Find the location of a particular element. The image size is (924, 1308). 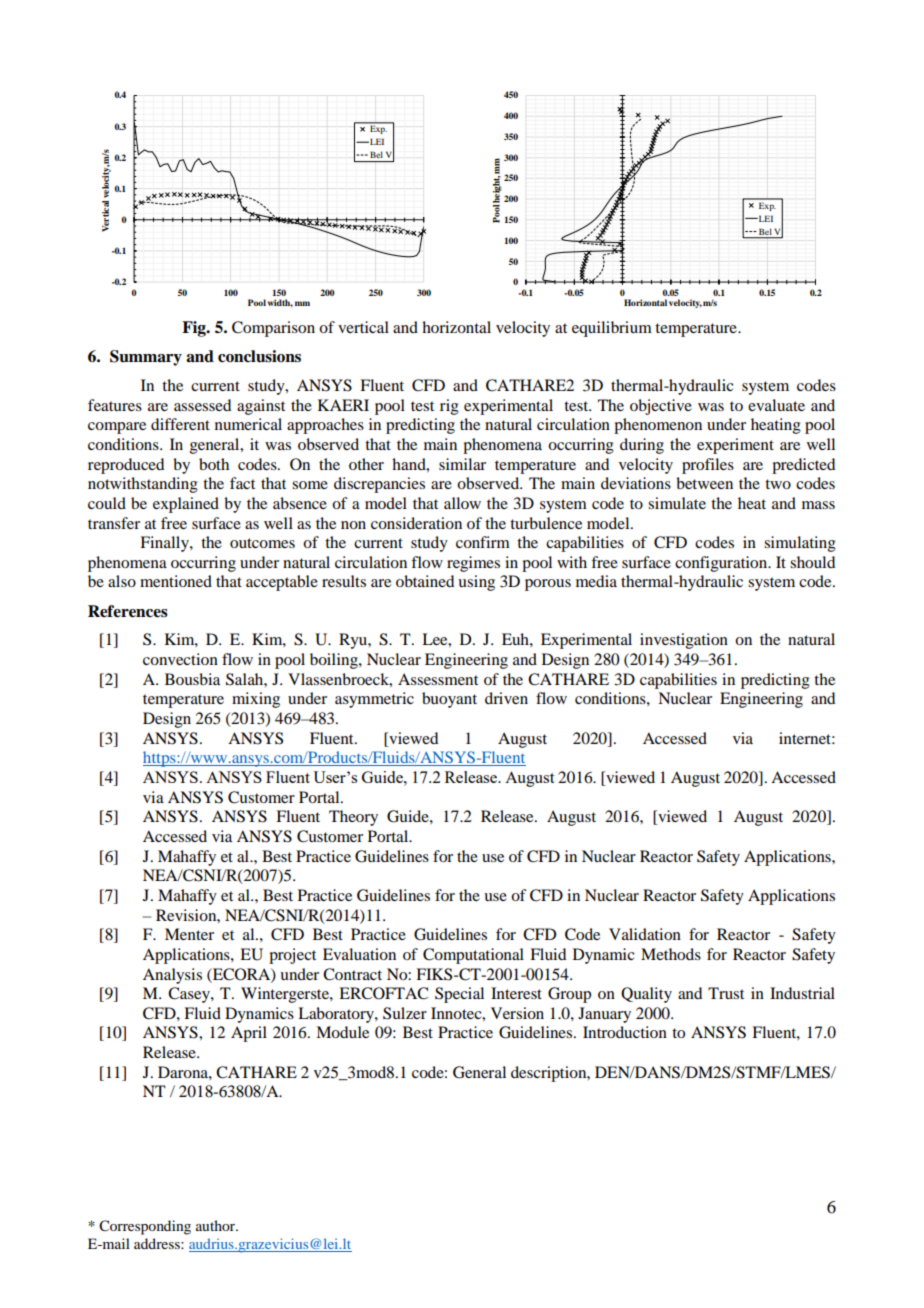

evaluate is located at coordinates (776, 405).
